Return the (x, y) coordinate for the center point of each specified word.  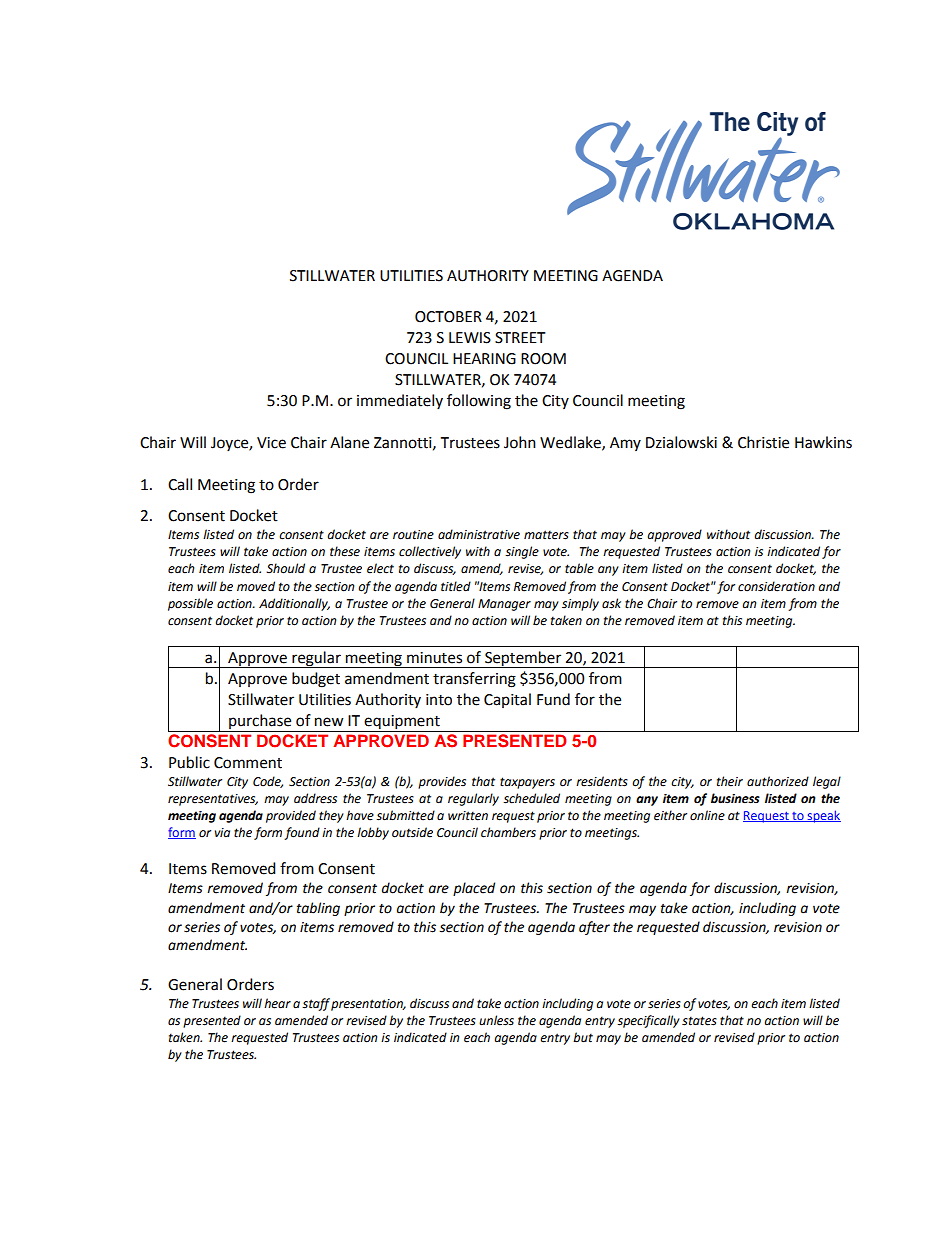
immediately (400, 401)
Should (285, 568)
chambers (508, 832)
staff (316, 1004)
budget (316, 680)
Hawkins (823, 442)
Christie (763, 442)
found (302, 833)
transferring (474, 680)
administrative (479, 534)
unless (496, 1020)
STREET (520, 338)
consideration (776, 586)
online (707, 815)
